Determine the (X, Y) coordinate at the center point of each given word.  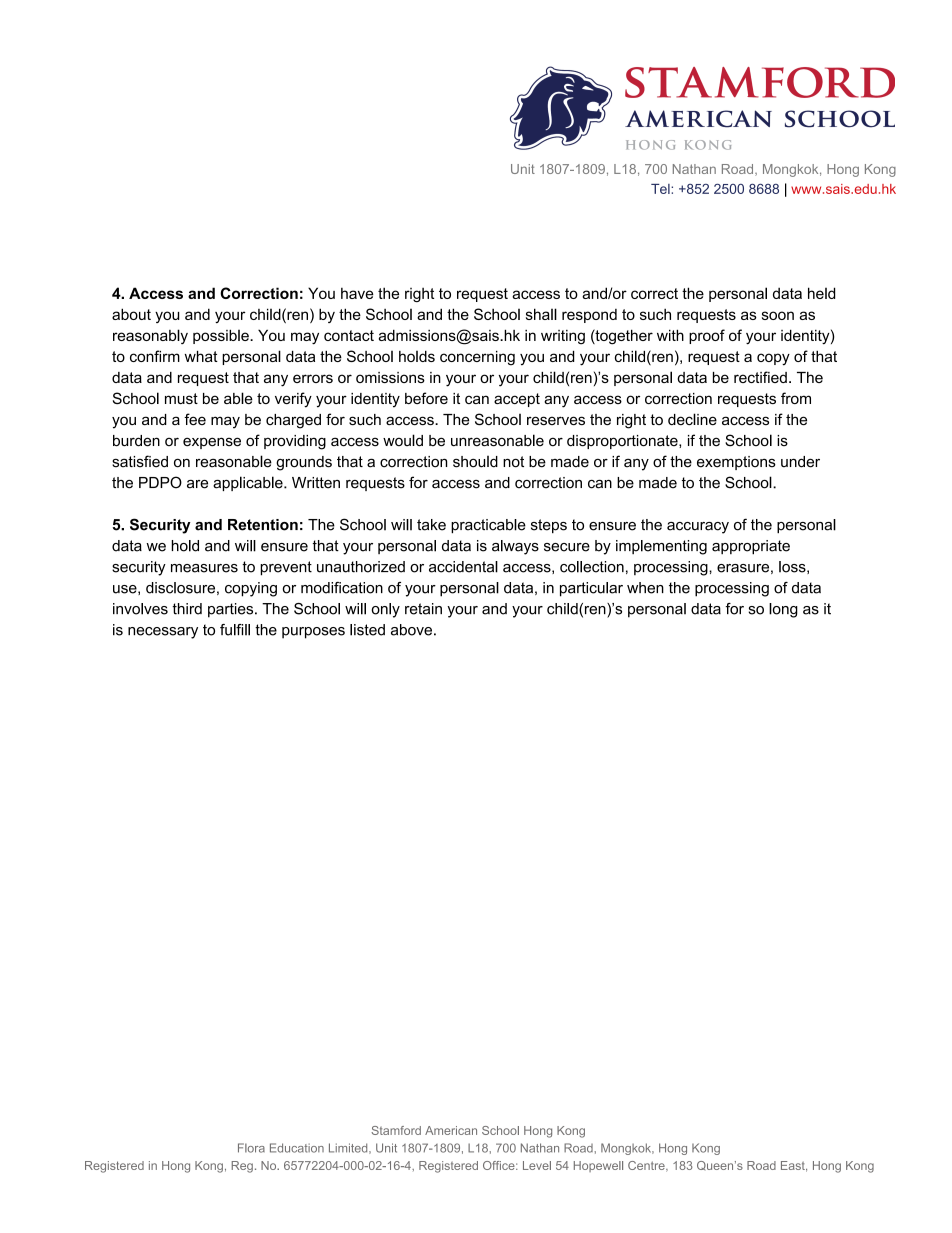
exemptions (736, 463)
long (783, 610)
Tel (661, 189)
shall (541, 314)
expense (212, 443)
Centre (647, 1166)
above (411, 630)
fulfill (235, 630)
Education (297, 1148)
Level (537, 1165)
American (451, 1130)
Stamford (396, 1130)
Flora (251, 1148)
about (131, 314)
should (475, 462)
